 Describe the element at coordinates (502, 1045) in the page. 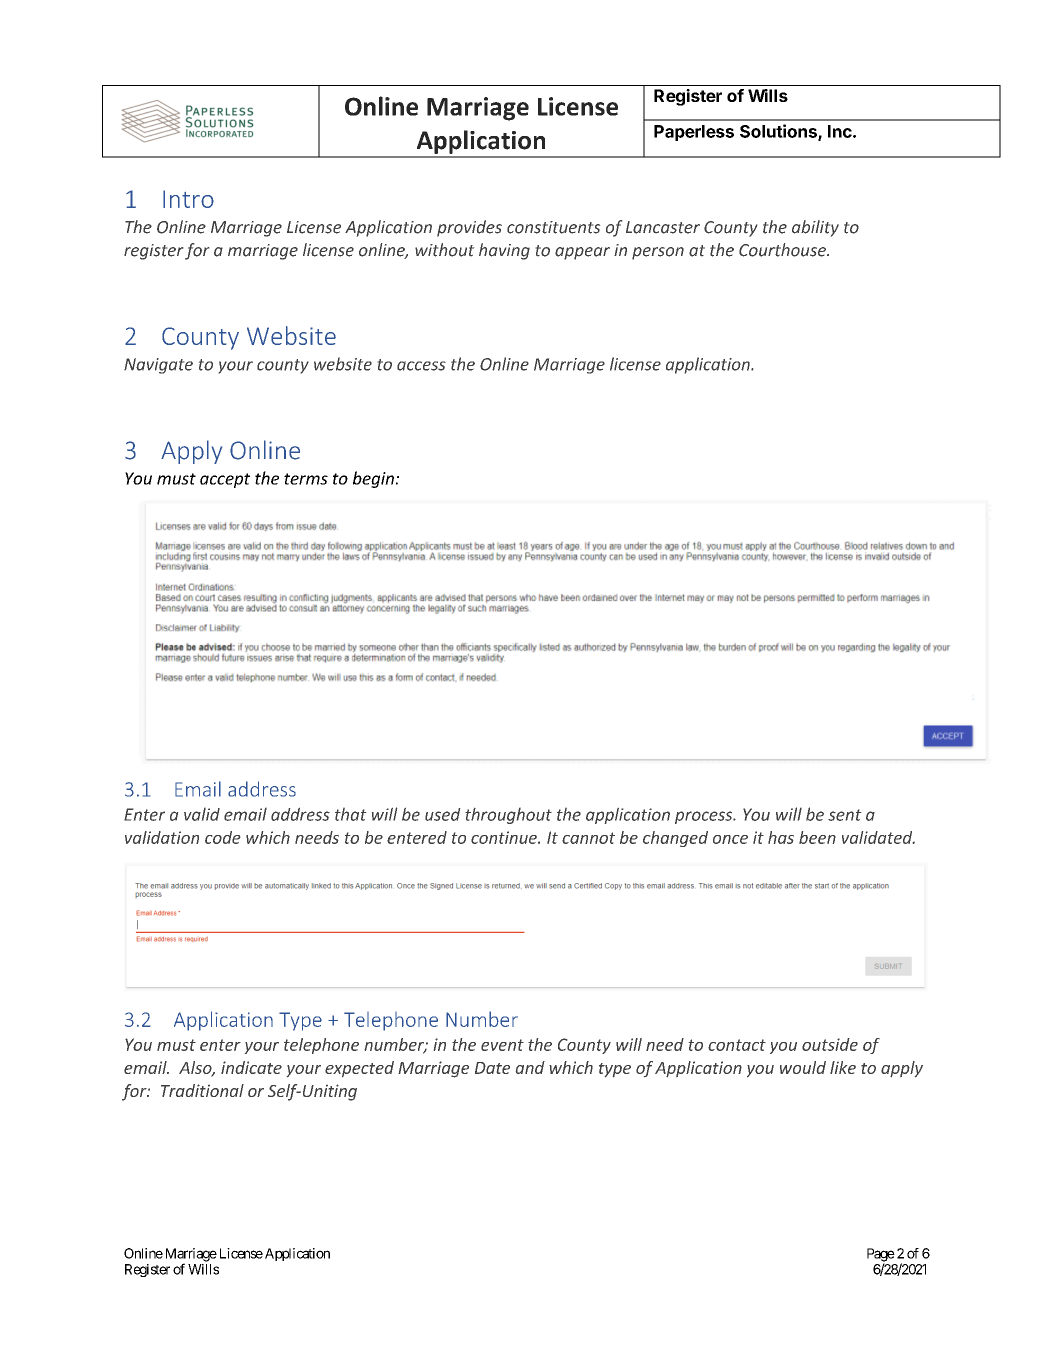

I see `event` at that location.
